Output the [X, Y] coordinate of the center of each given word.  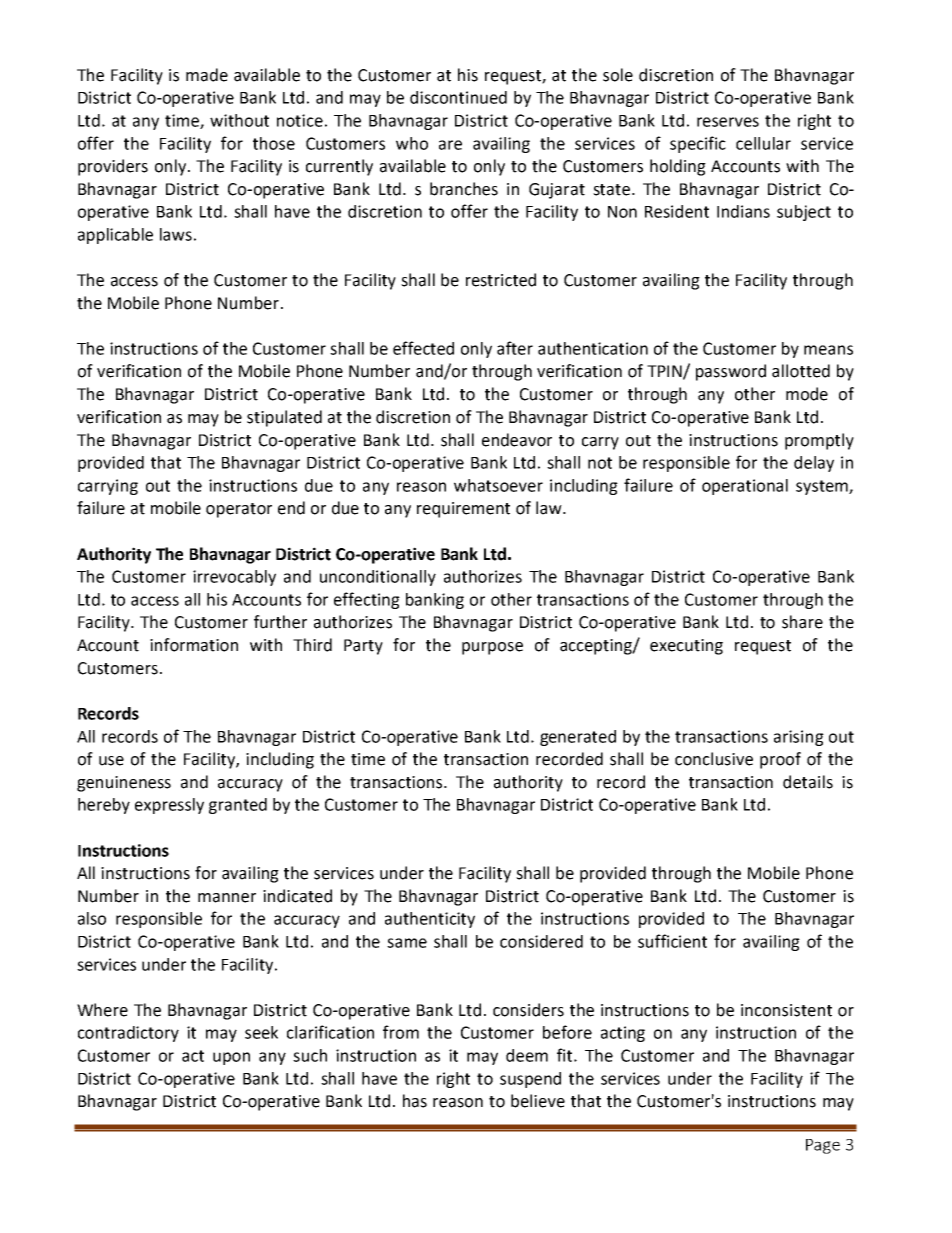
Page [823, 1146]
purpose [492, 648]
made [207, 75]
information [194, 645]
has [415, 1101]
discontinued [458, 97]
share [802, 622]
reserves [728, 122]
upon [231, 1058]
